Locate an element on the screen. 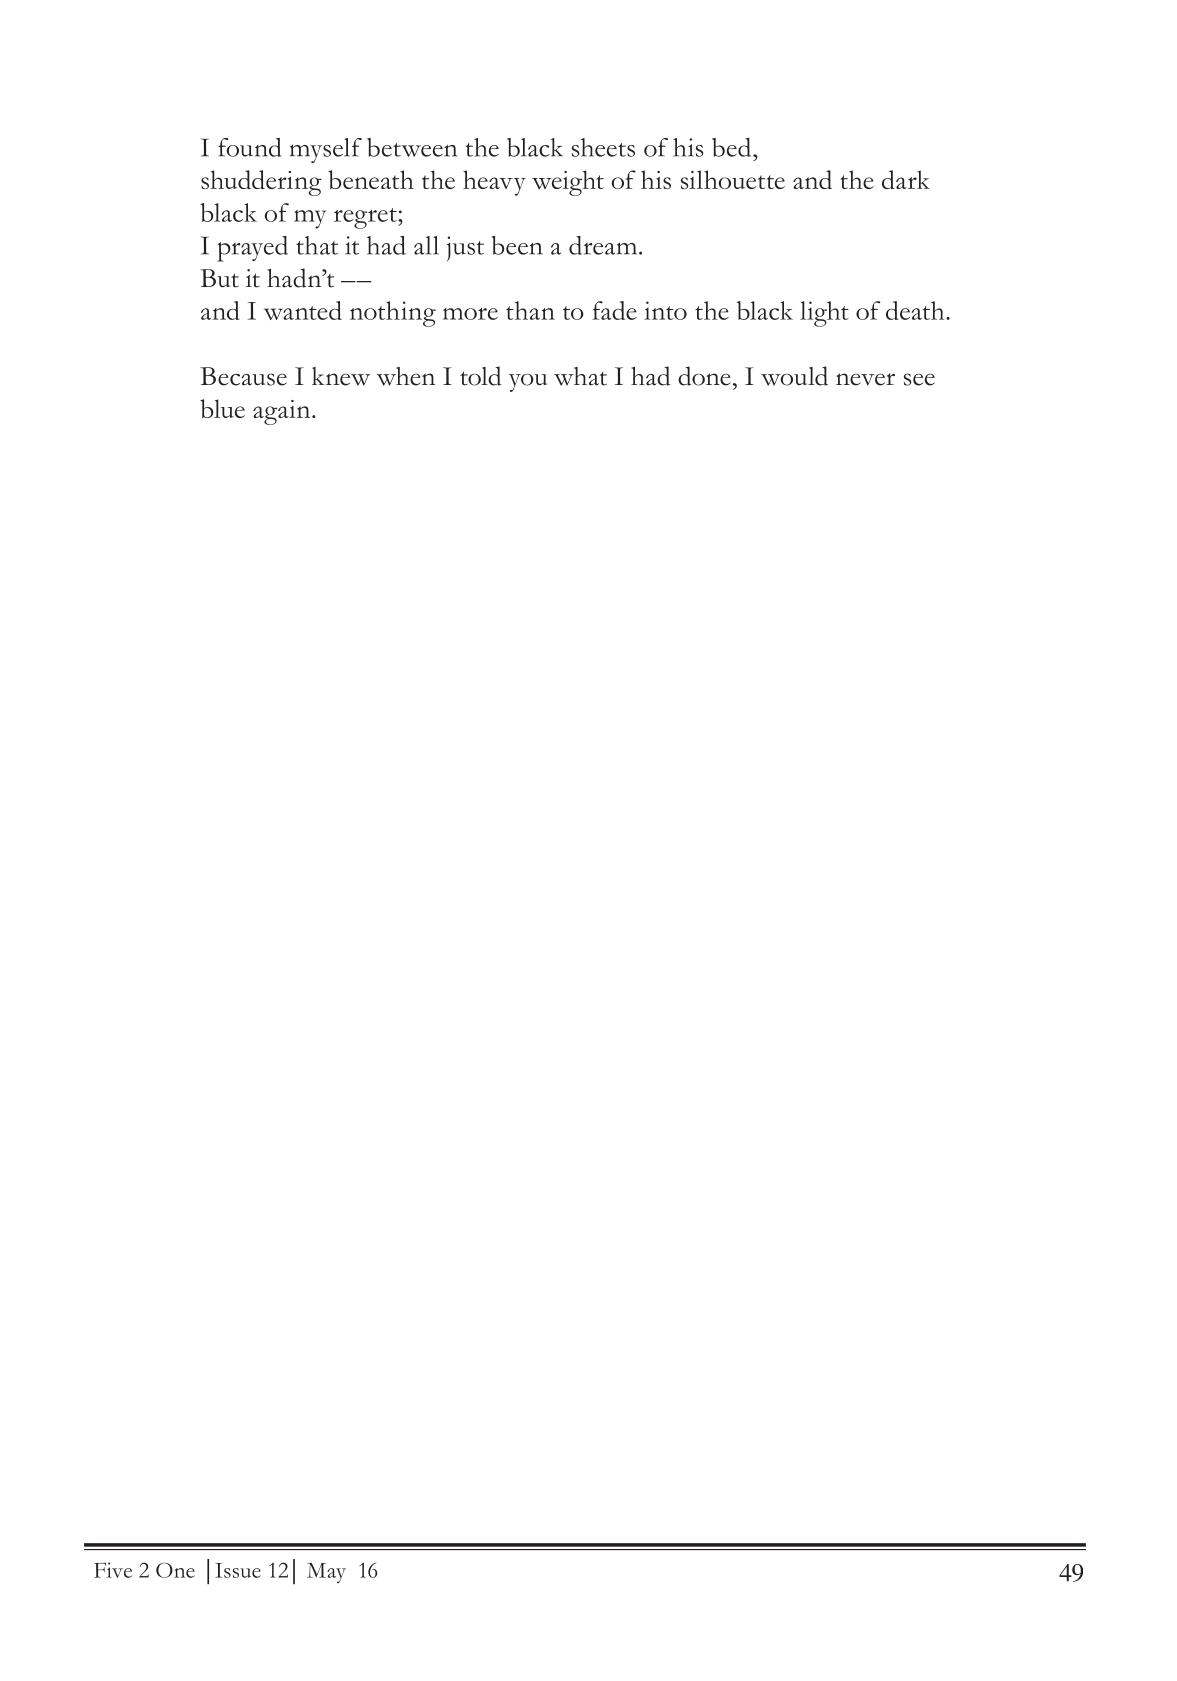 This screenshot has width=1177, height=1681. you is located at coordinates (528, 383).
